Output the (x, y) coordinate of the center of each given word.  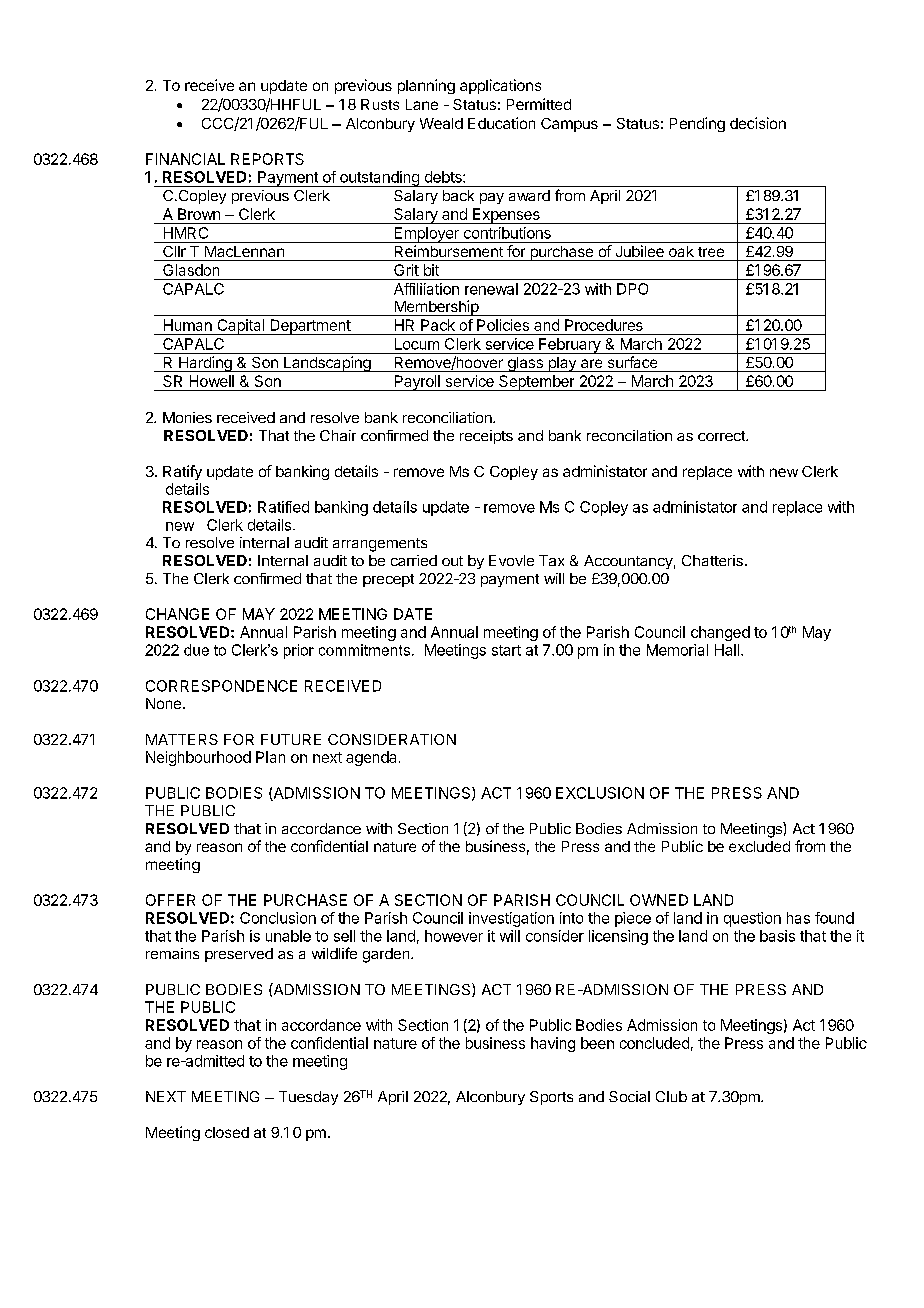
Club (671, 1096)
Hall (728, 650)
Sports (551, 1098)
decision (758, 123)
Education (501, 123)
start (506, 650)
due (196, 650)
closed (227, 1132)
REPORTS (267, 159)
